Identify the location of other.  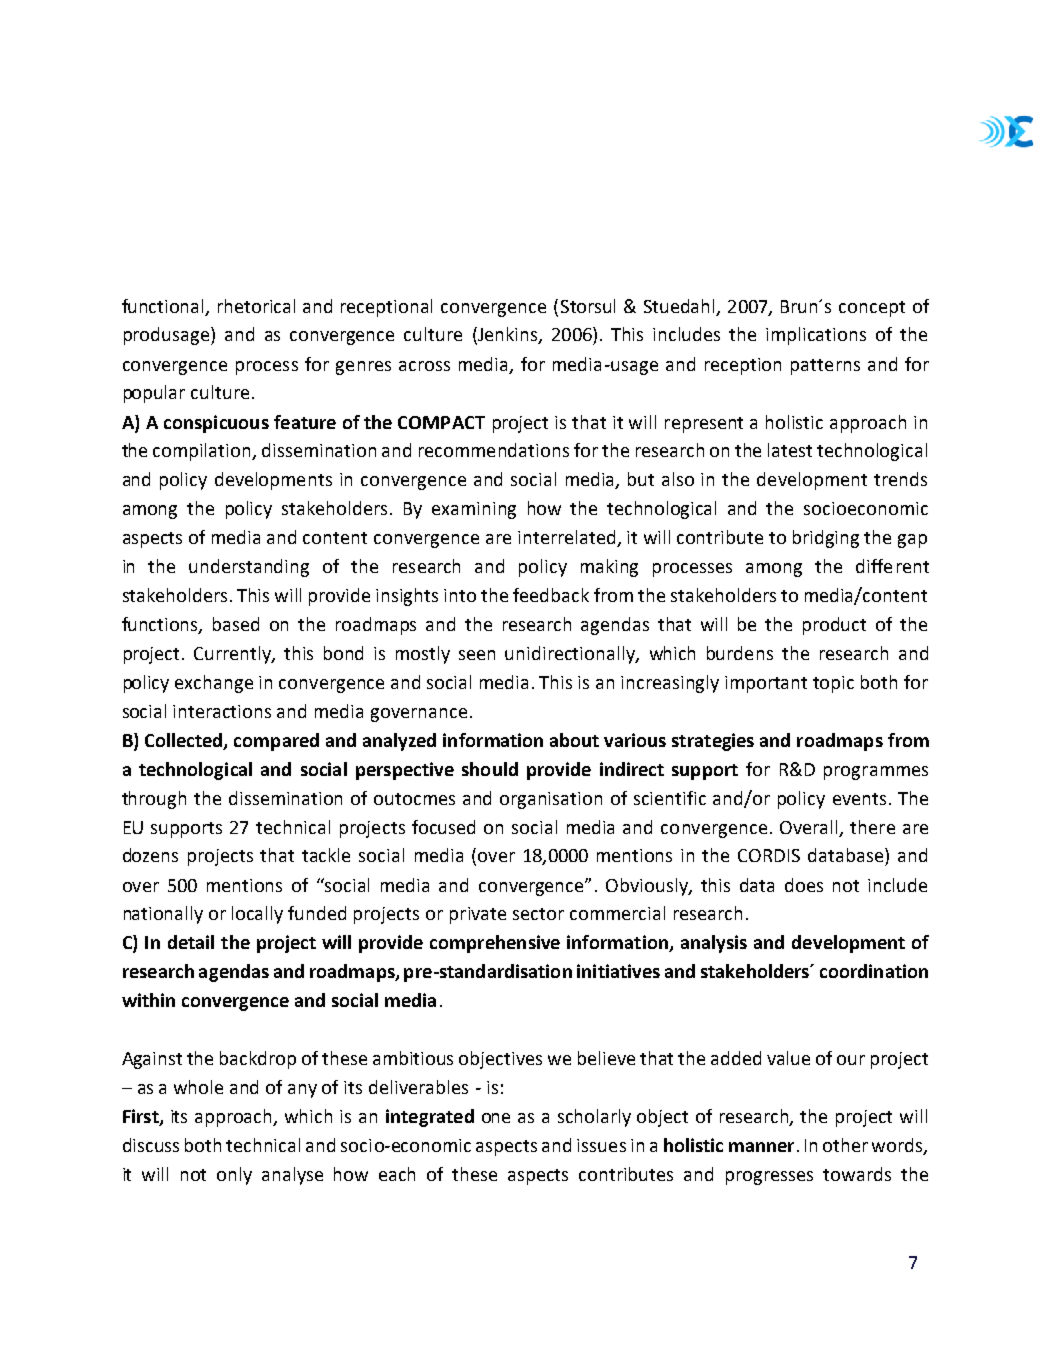
(845, 1145).
